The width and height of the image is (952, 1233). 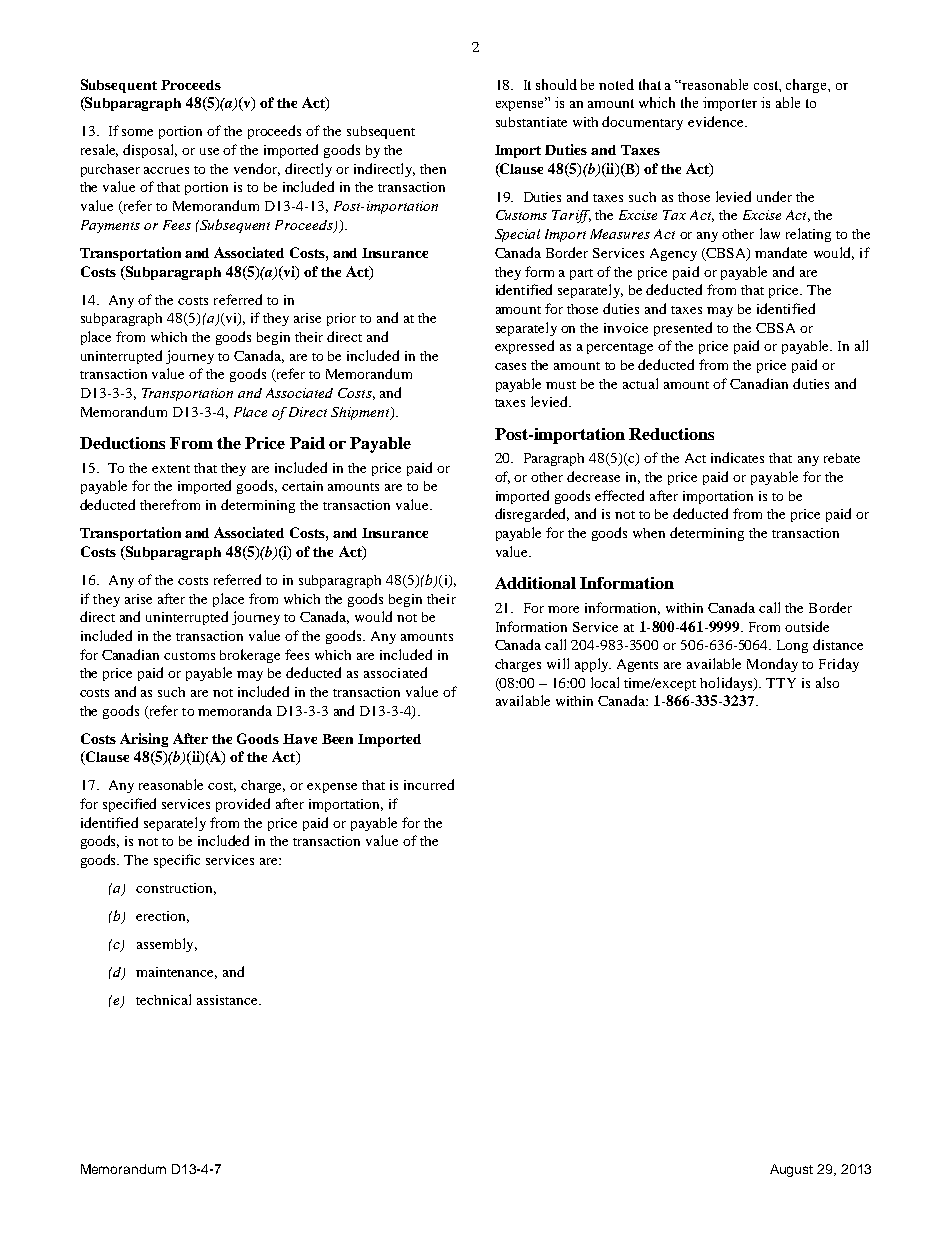 What do you see at coordinates (532, 515) in the image?
I see `disregarded` at bounding box center [532, 515].
